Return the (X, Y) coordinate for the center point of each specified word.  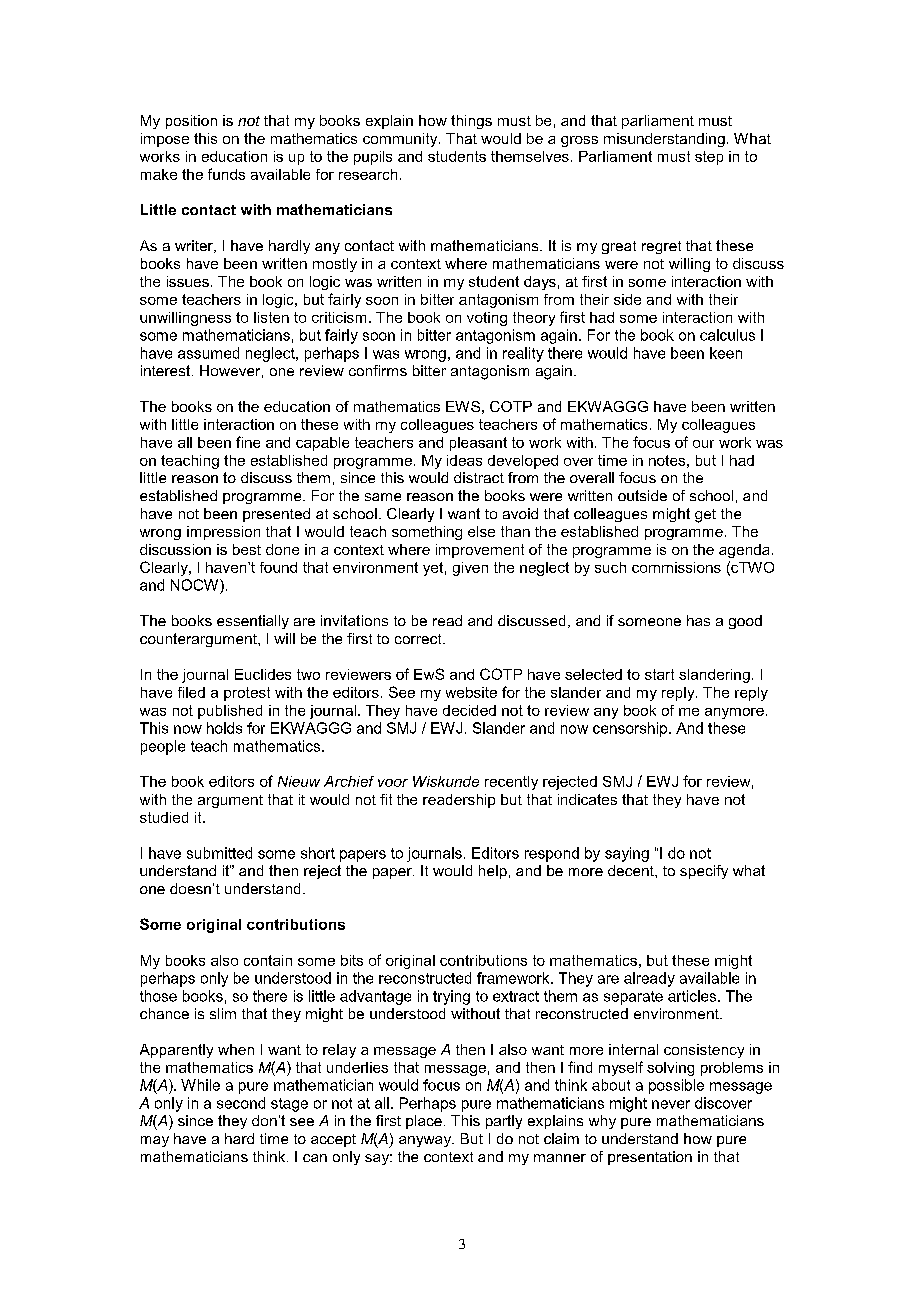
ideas (464, 460)
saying (627, 854)
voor (393, 783)
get (705, 516)
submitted (219, 853)
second (241, 1103)
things (471, 122)
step (709, 158)
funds (226, 174)
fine (248, 442)
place (424, 1122)
